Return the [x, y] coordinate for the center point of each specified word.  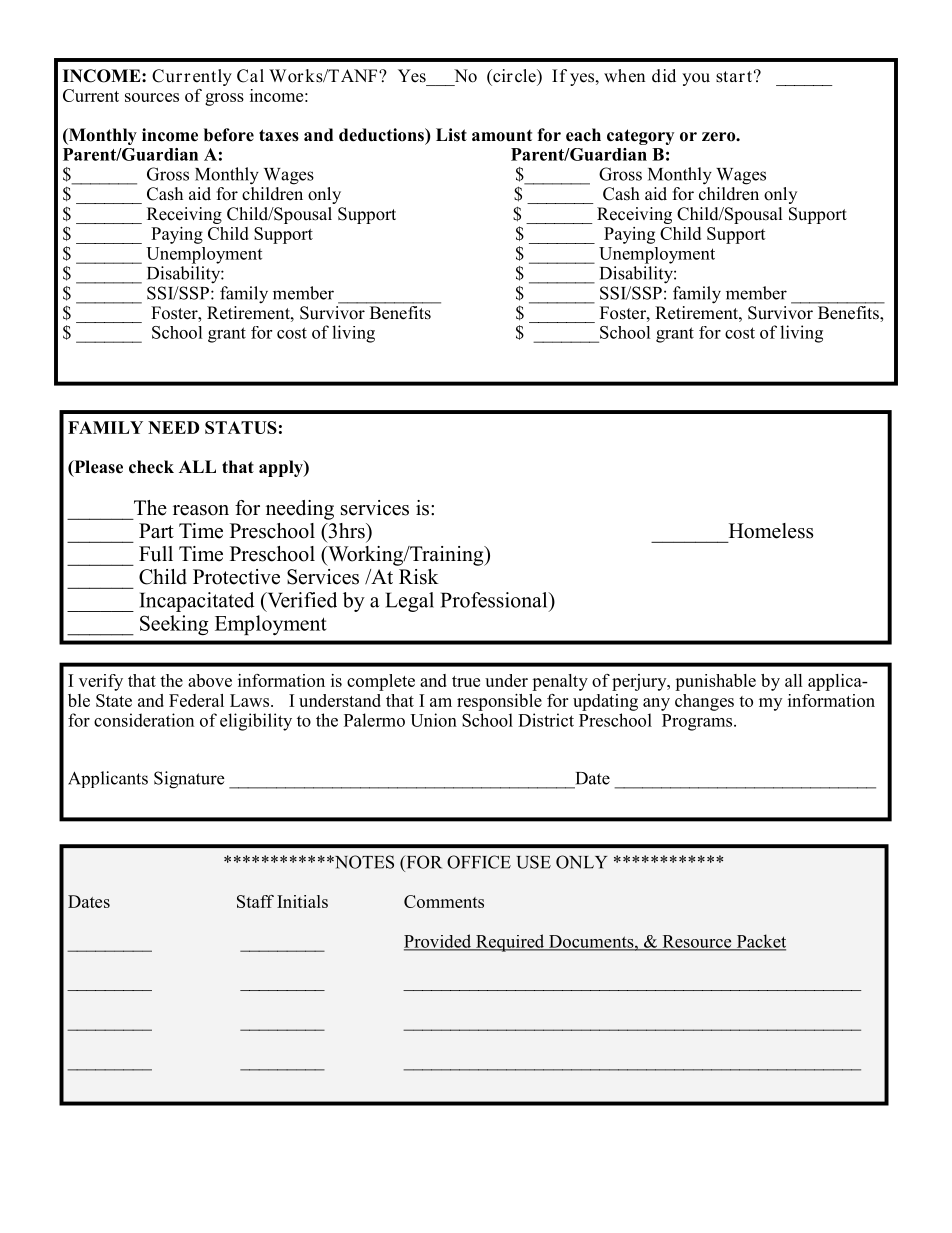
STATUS [241, 427]
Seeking [174, 625]
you [696, 79]
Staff [255, 901]
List [451, 135]
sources [152, 97]
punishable [715, 682]
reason [201, 510]
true [466, 681]
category [640, 137]
